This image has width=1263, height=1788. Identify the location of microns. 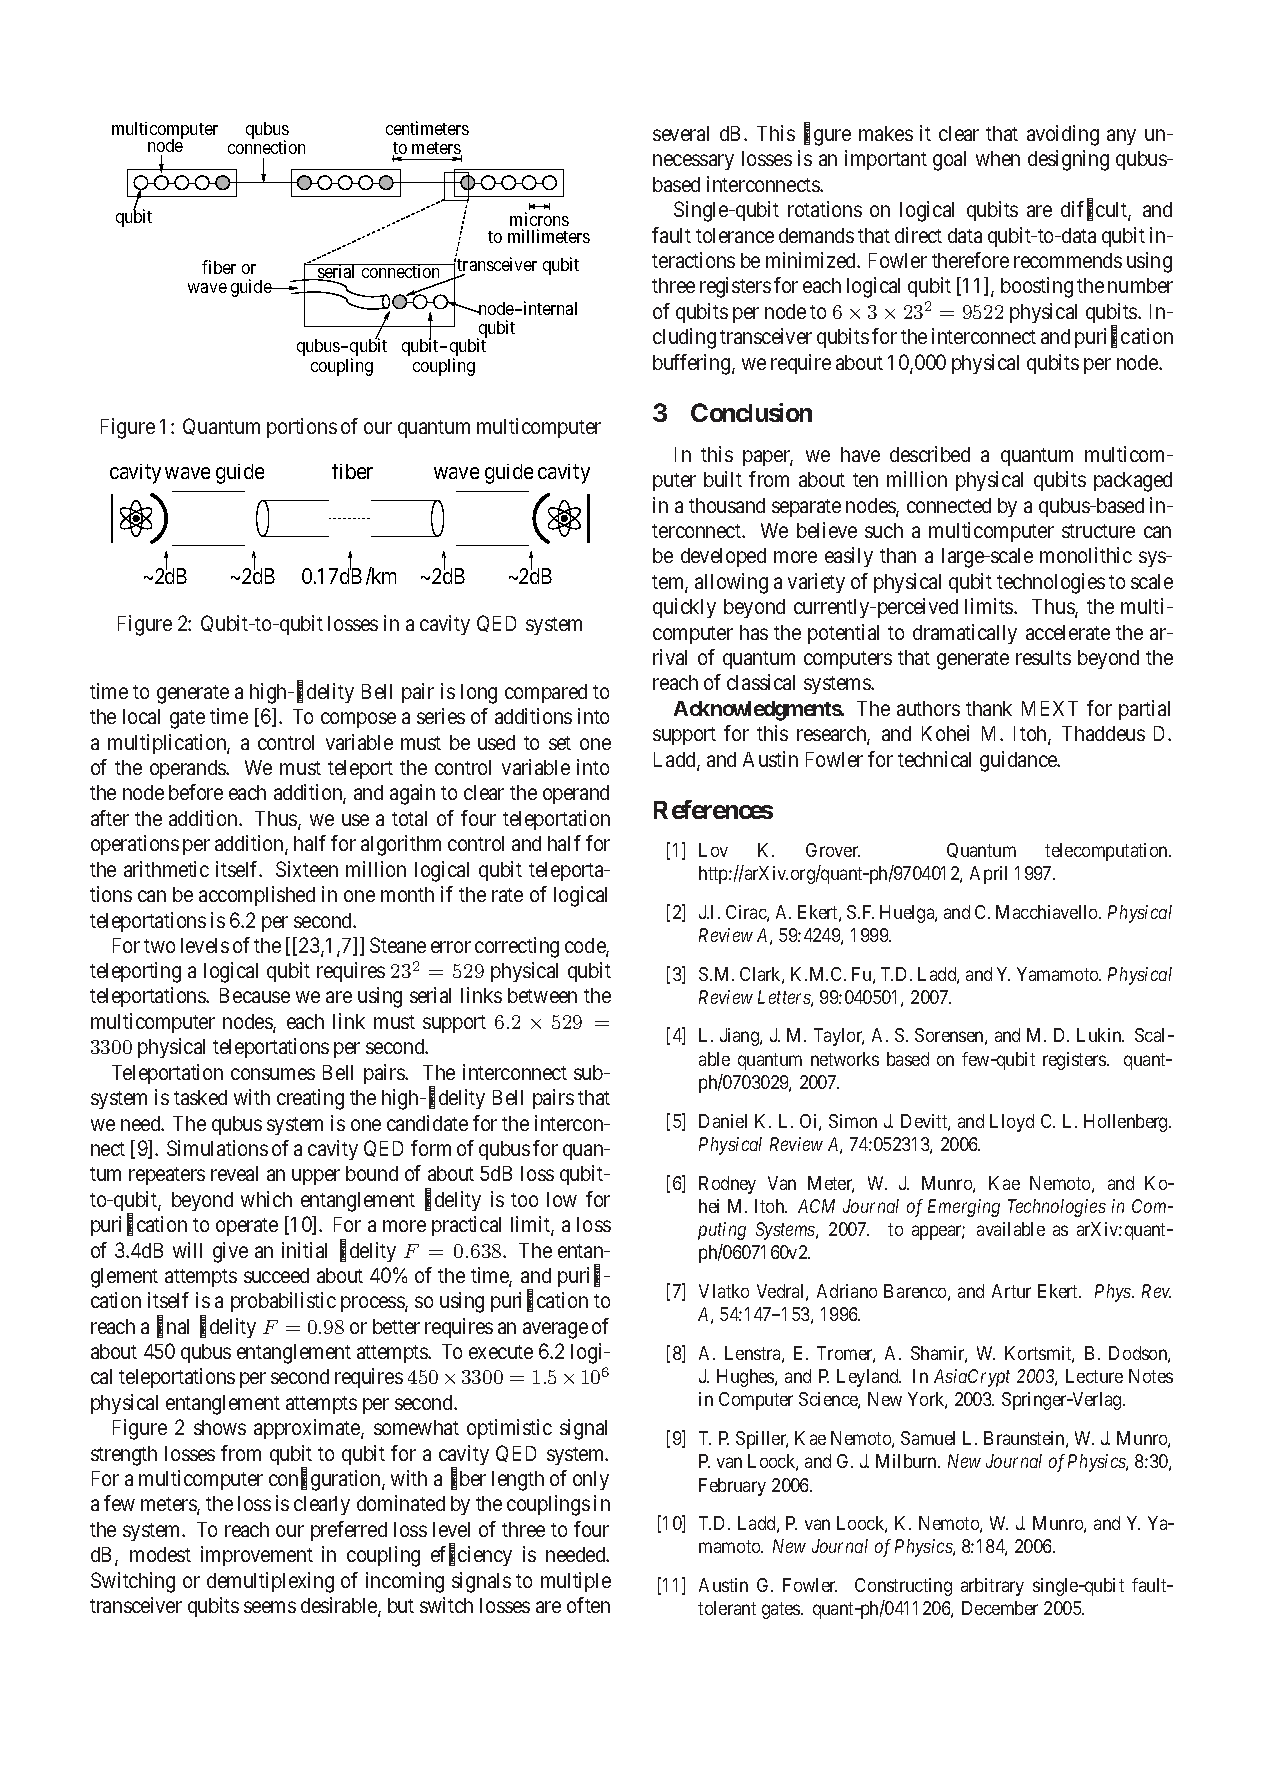
(539, 221).
